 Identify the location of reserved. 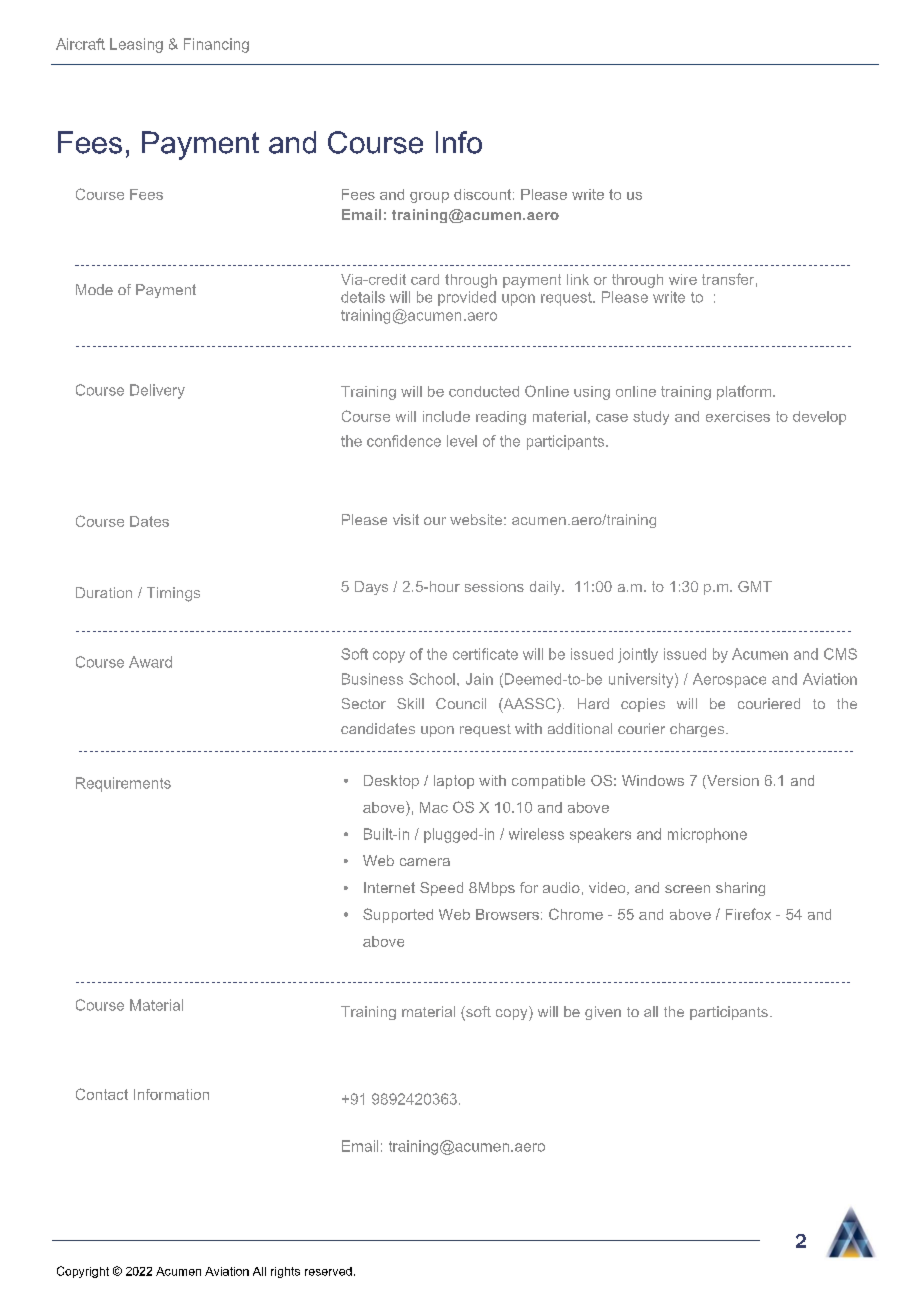
(328, 1271).
